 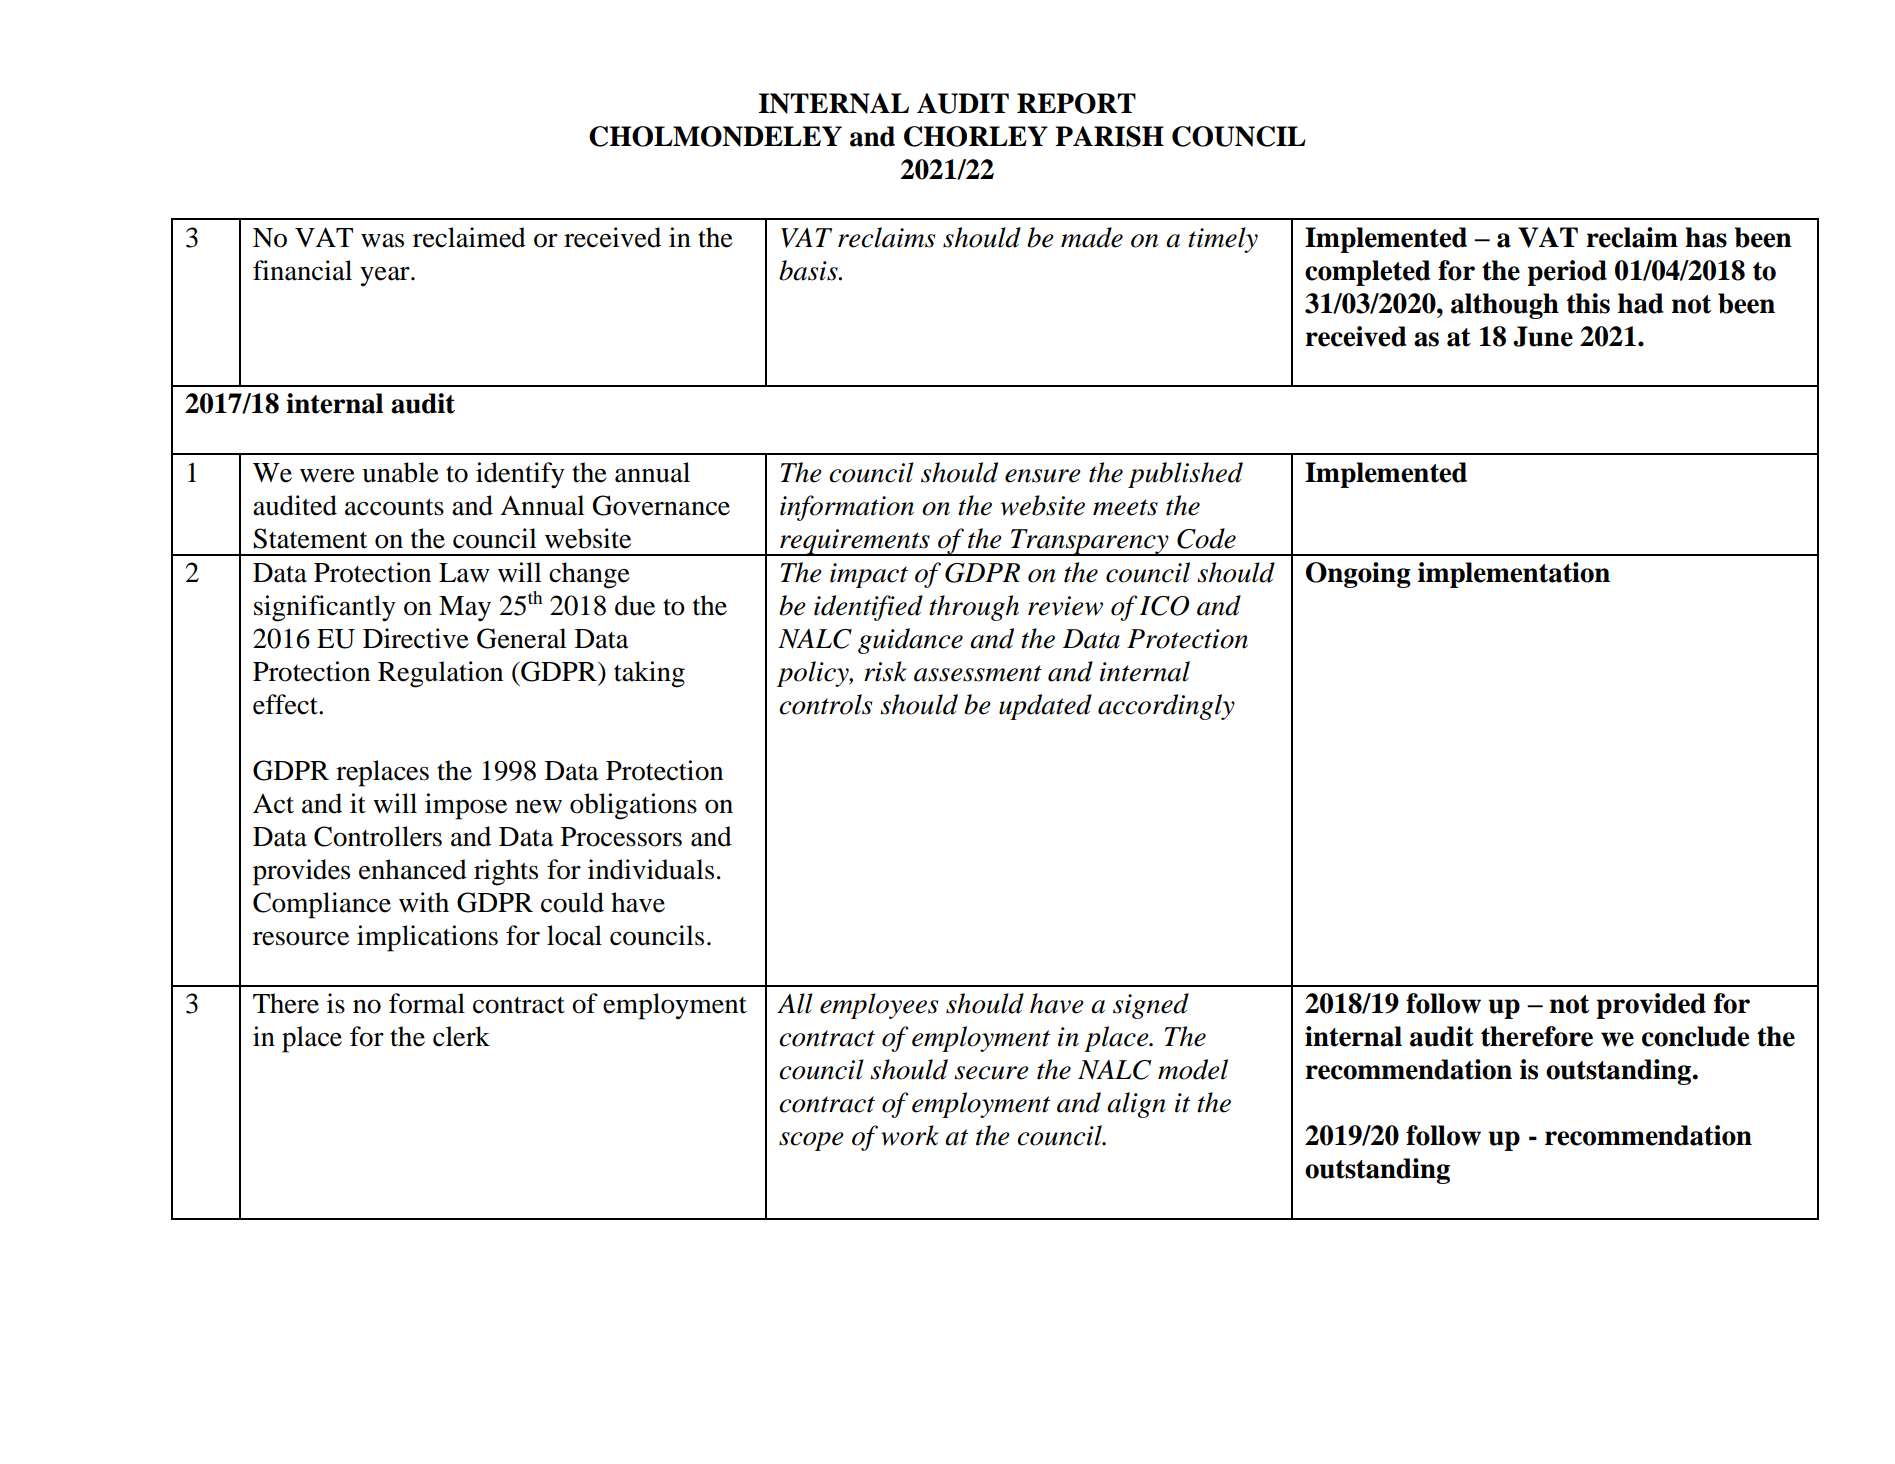 I want to click on has, so click(x=1706, y=237).
